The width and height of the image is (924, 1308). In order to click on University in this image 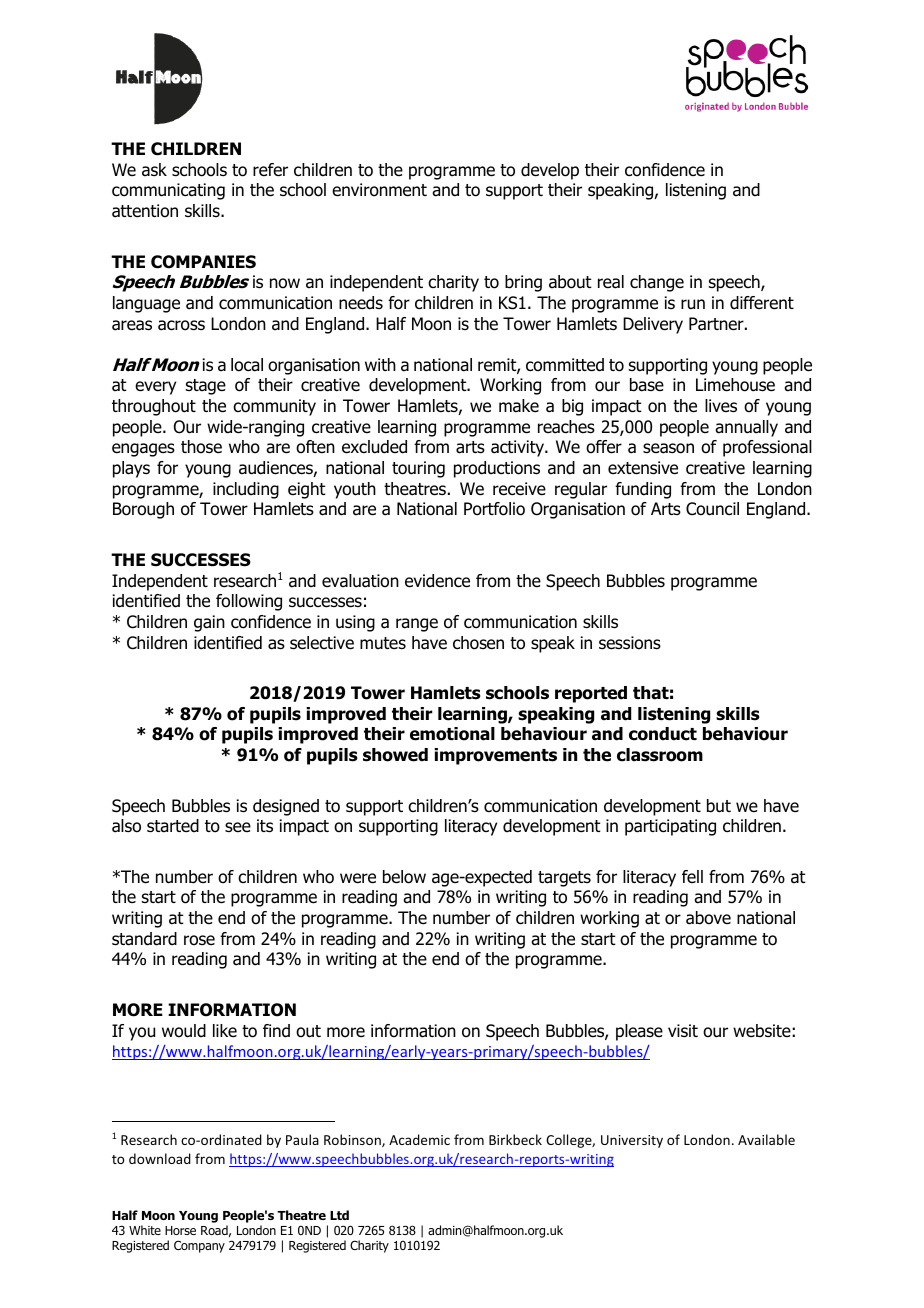, I will do `click(632, 1141)`.
